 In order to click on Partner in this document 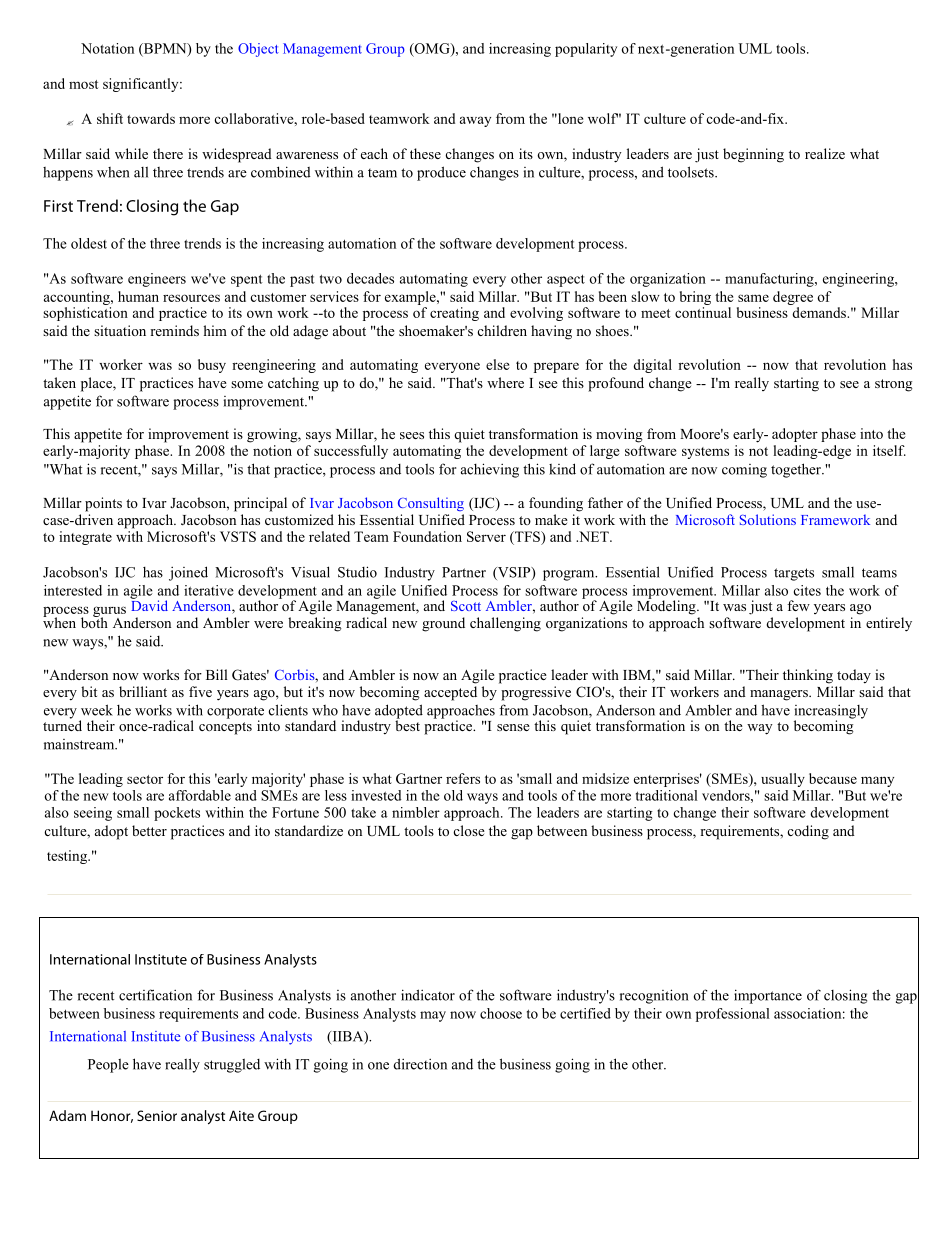, I will do `click(464, 572)`.
